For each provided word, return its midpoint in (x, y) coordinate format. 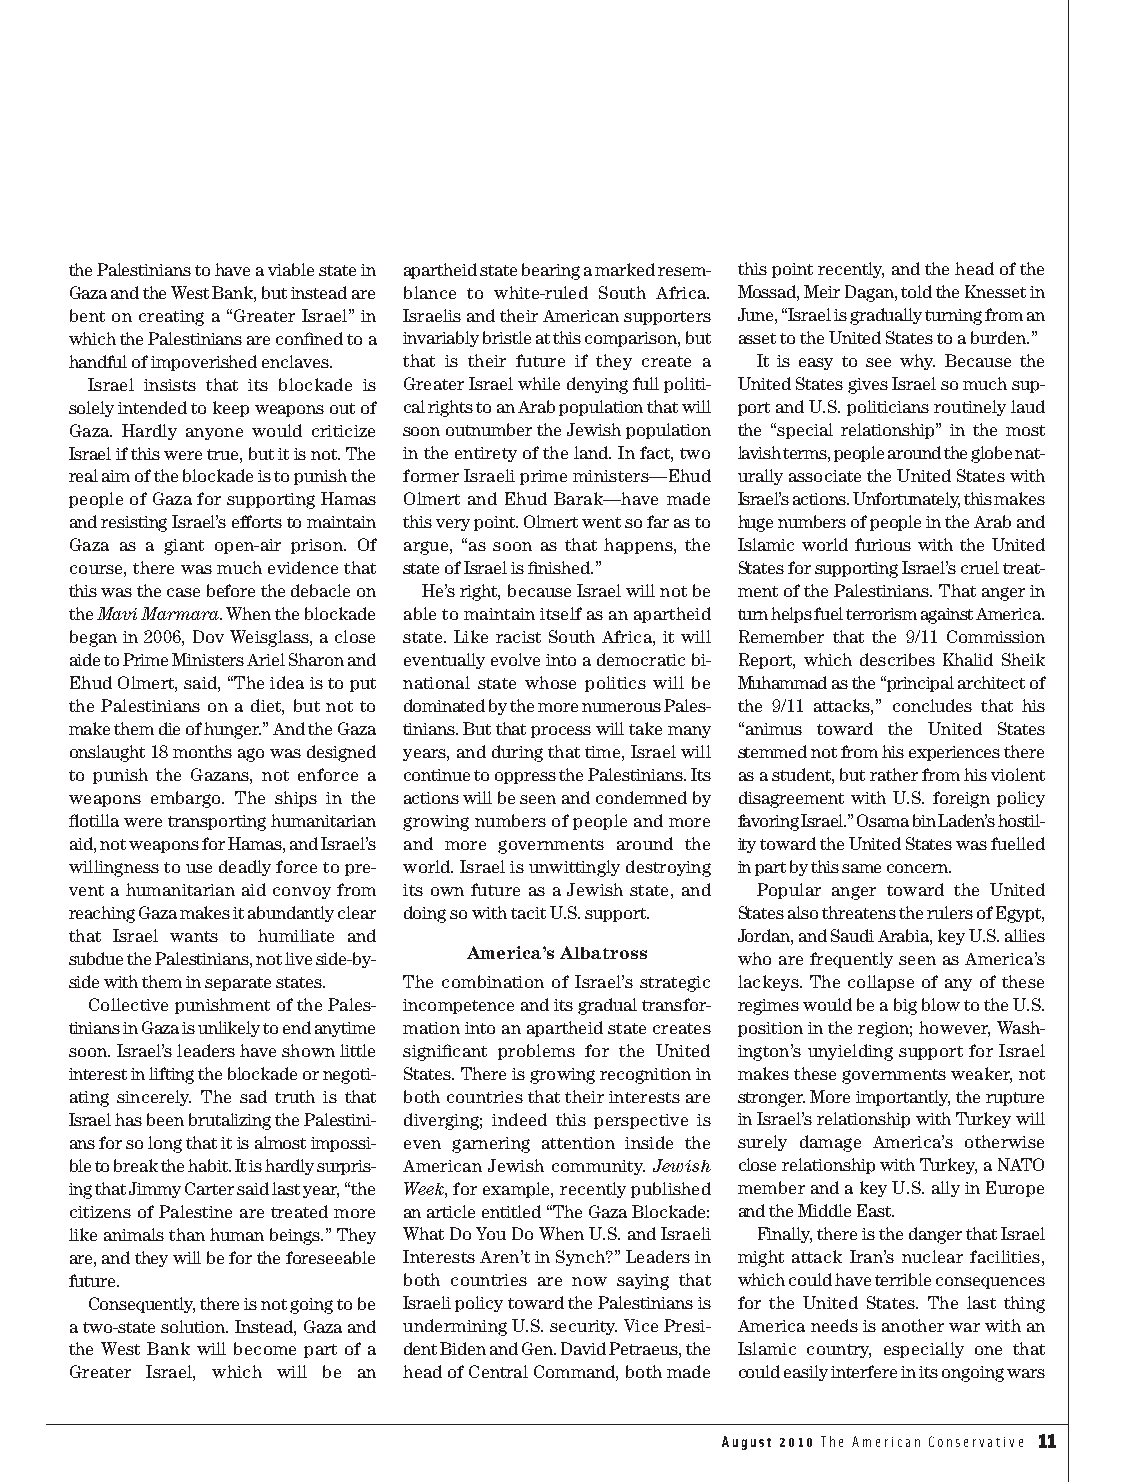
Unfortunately (906, 500)
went (601, 522)
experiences (954, 753)
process (561, 732)
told (916, 291)
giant (184, 547)
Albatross (603, 952)
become (265, 1348)
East (875, 1210)
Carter (209, 1188)
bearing (551, 271)
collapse (881, 983)
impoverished (204, 363)
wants (194, 936)
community (598, 1167)
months (202, 751)
